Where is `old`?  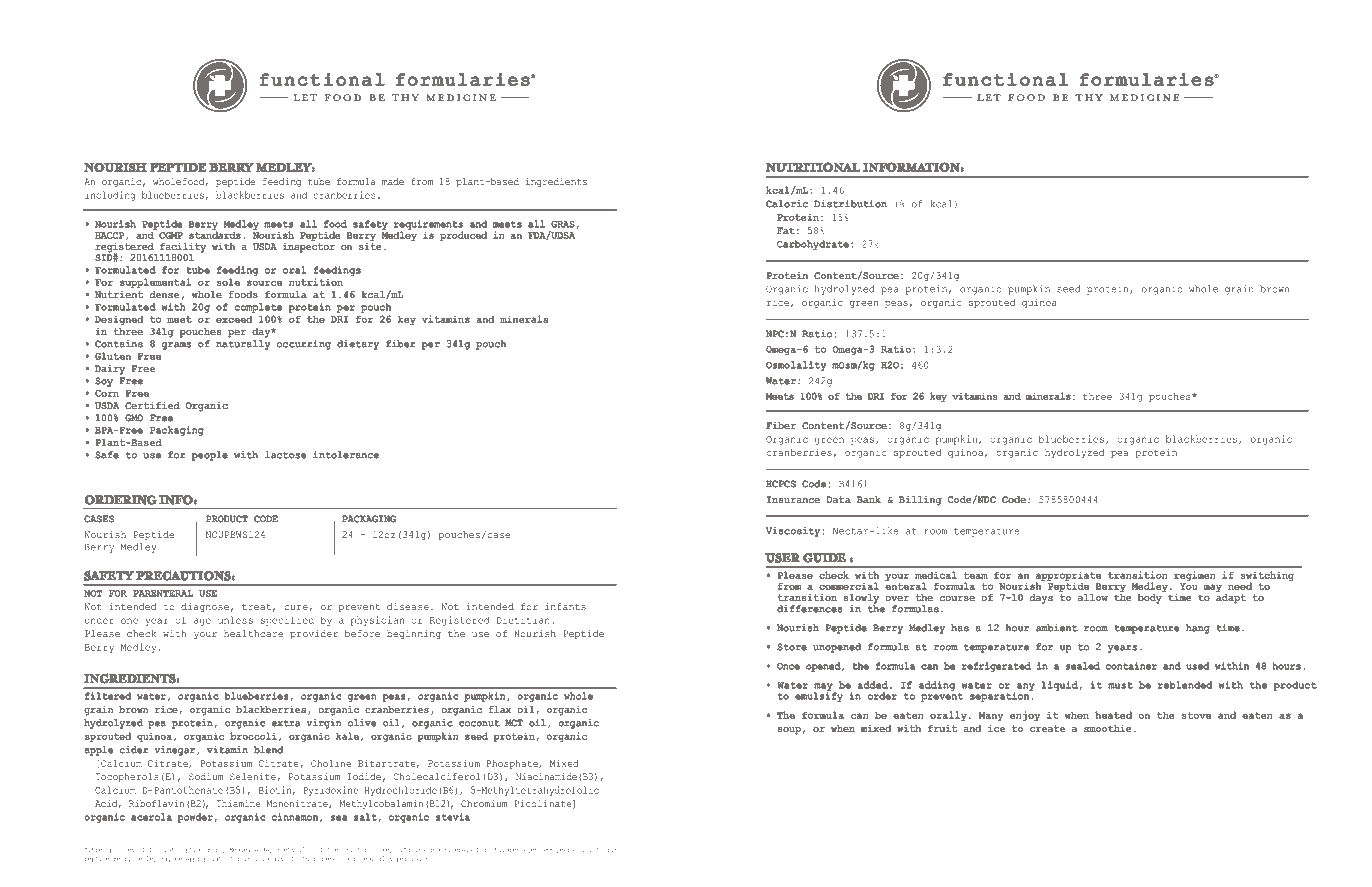 old is located at coordinates (584, 849).
